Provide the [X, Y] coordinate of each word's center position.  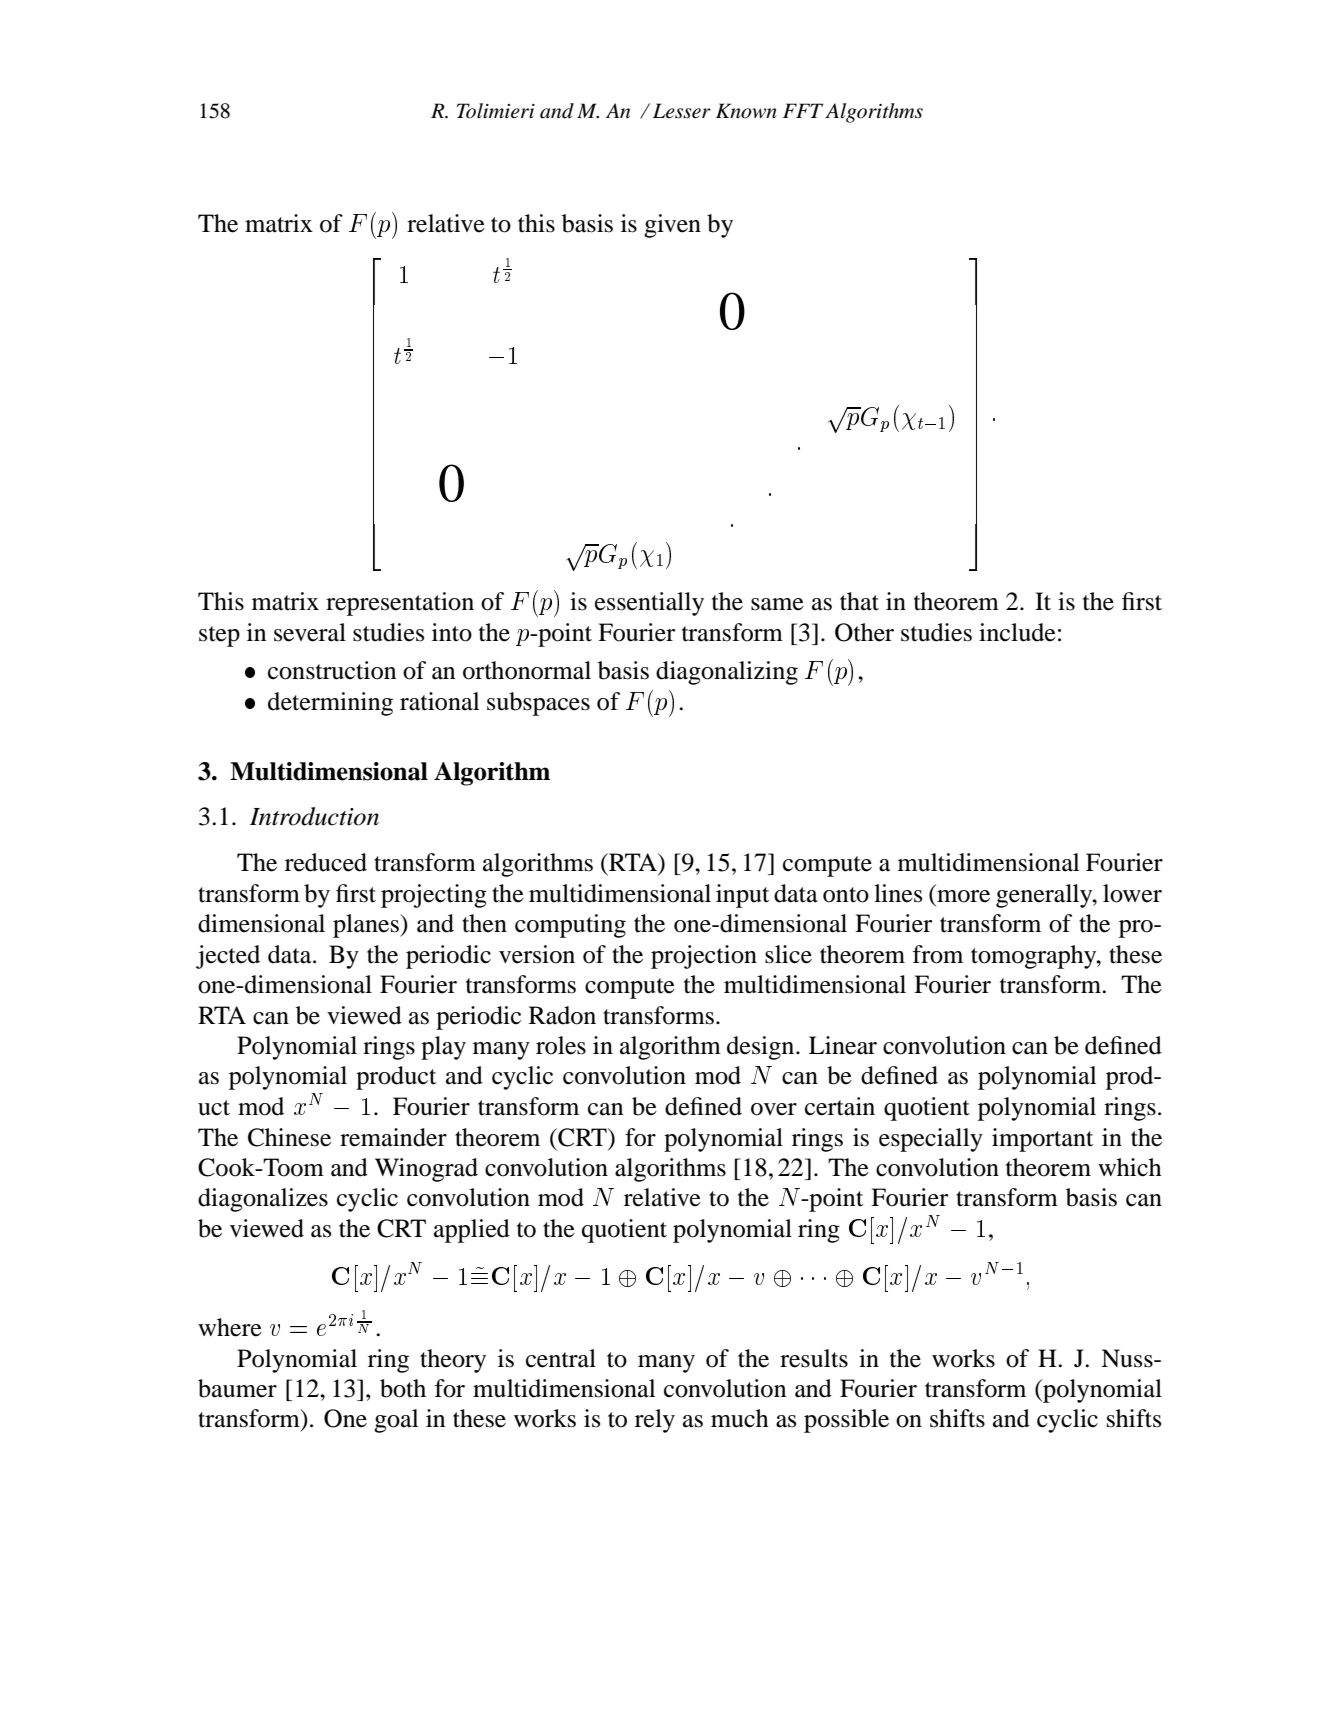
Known [746, 111]
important [1042, 1140]
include [1017, 632]
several [310, 632]
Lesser [682, 111]
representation [400, 604]
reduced [326, 862]
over [774, 1109]
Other [864, 632]
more [963, 896]
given [672, 226]
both [403, 1388]
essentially [649, 604]
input [742, 896]
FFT [803, 110]
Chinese [289, 1137]
